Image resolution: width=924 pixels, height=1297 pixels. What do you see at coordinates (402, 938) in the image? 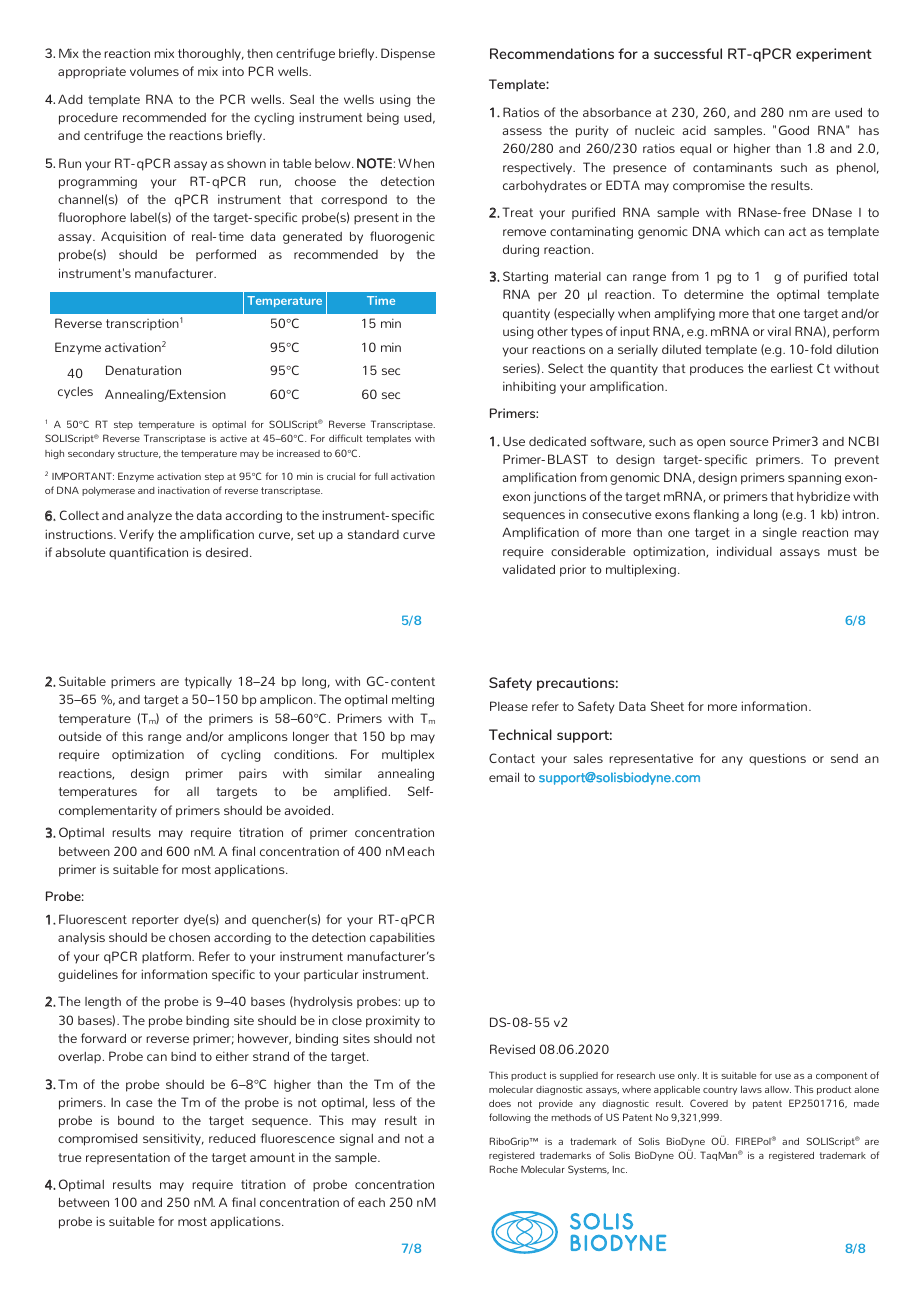
I see `capabilities` at bounding box center [402, 938].
